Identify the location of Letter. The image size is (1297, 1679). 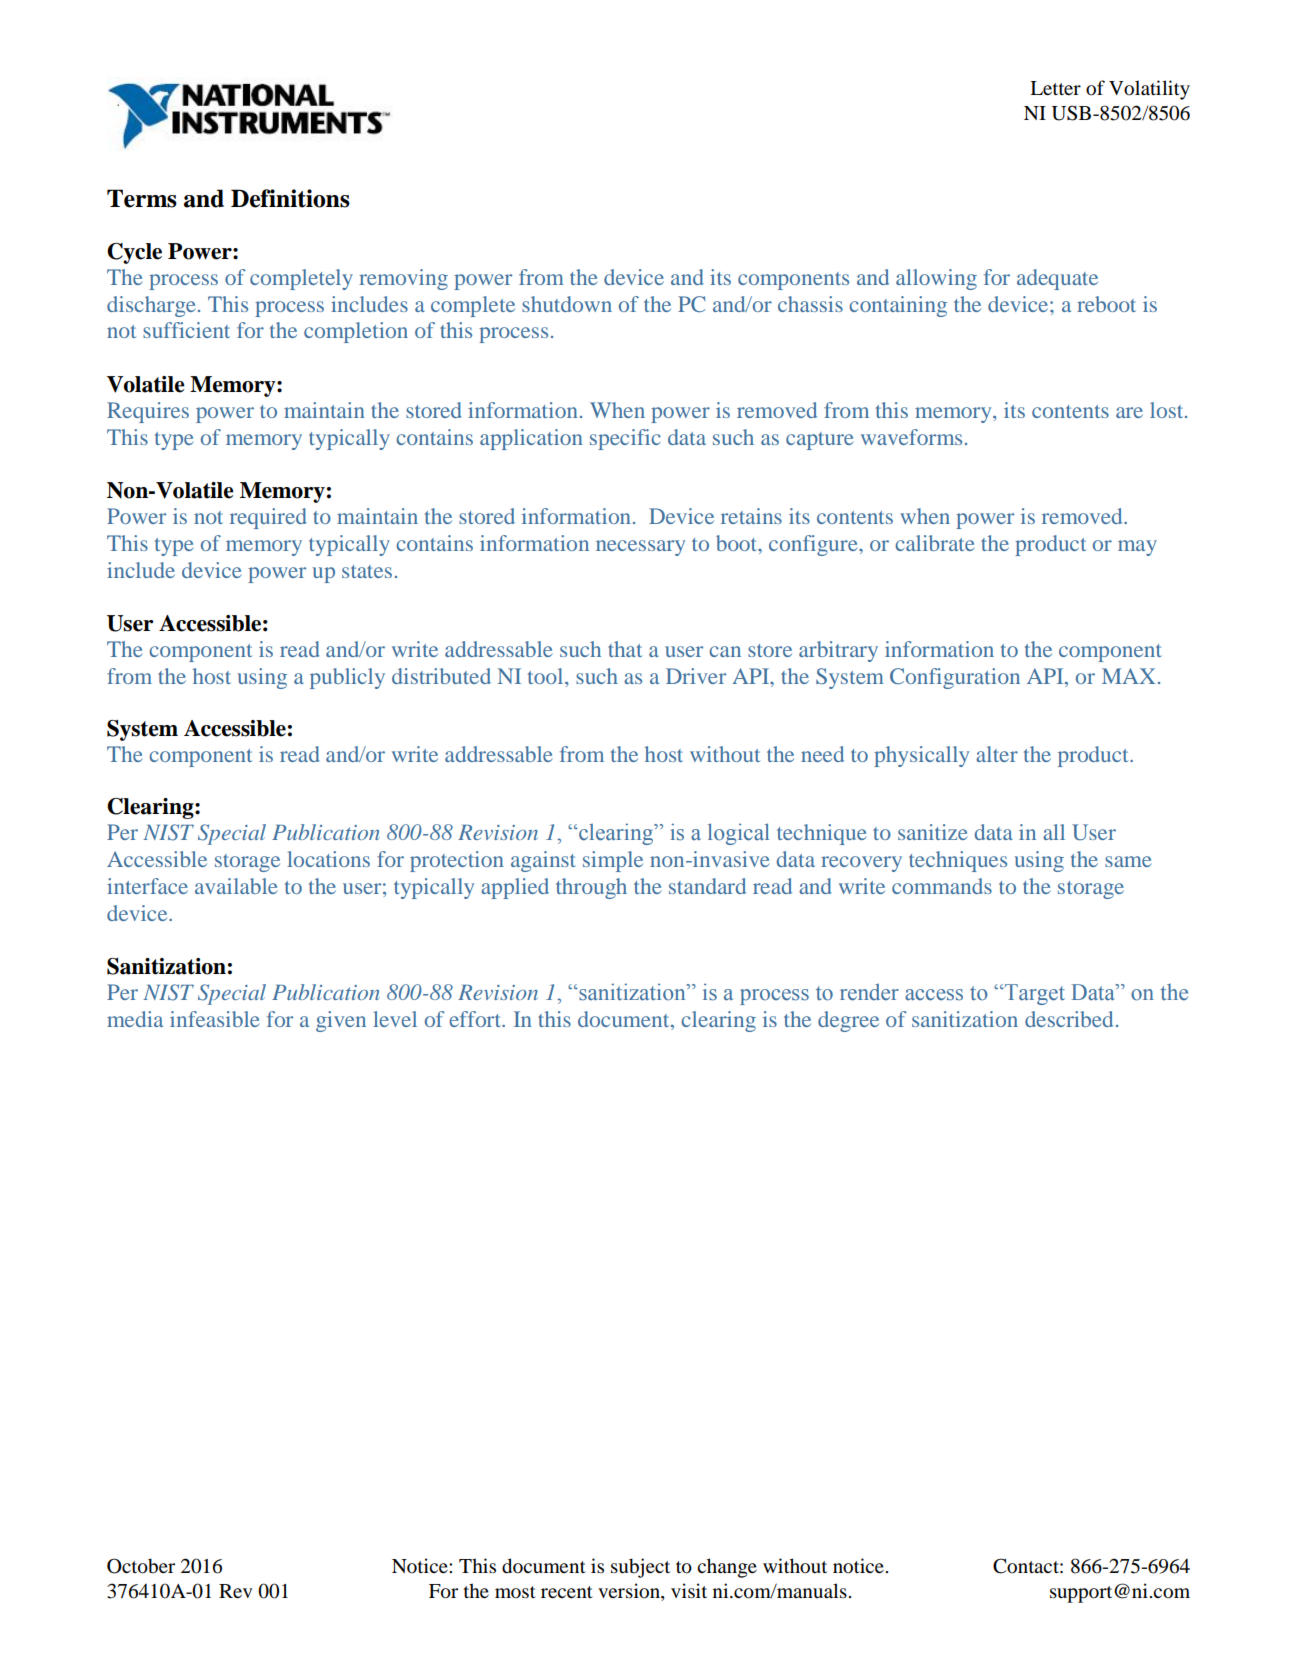
(1055, 88).
